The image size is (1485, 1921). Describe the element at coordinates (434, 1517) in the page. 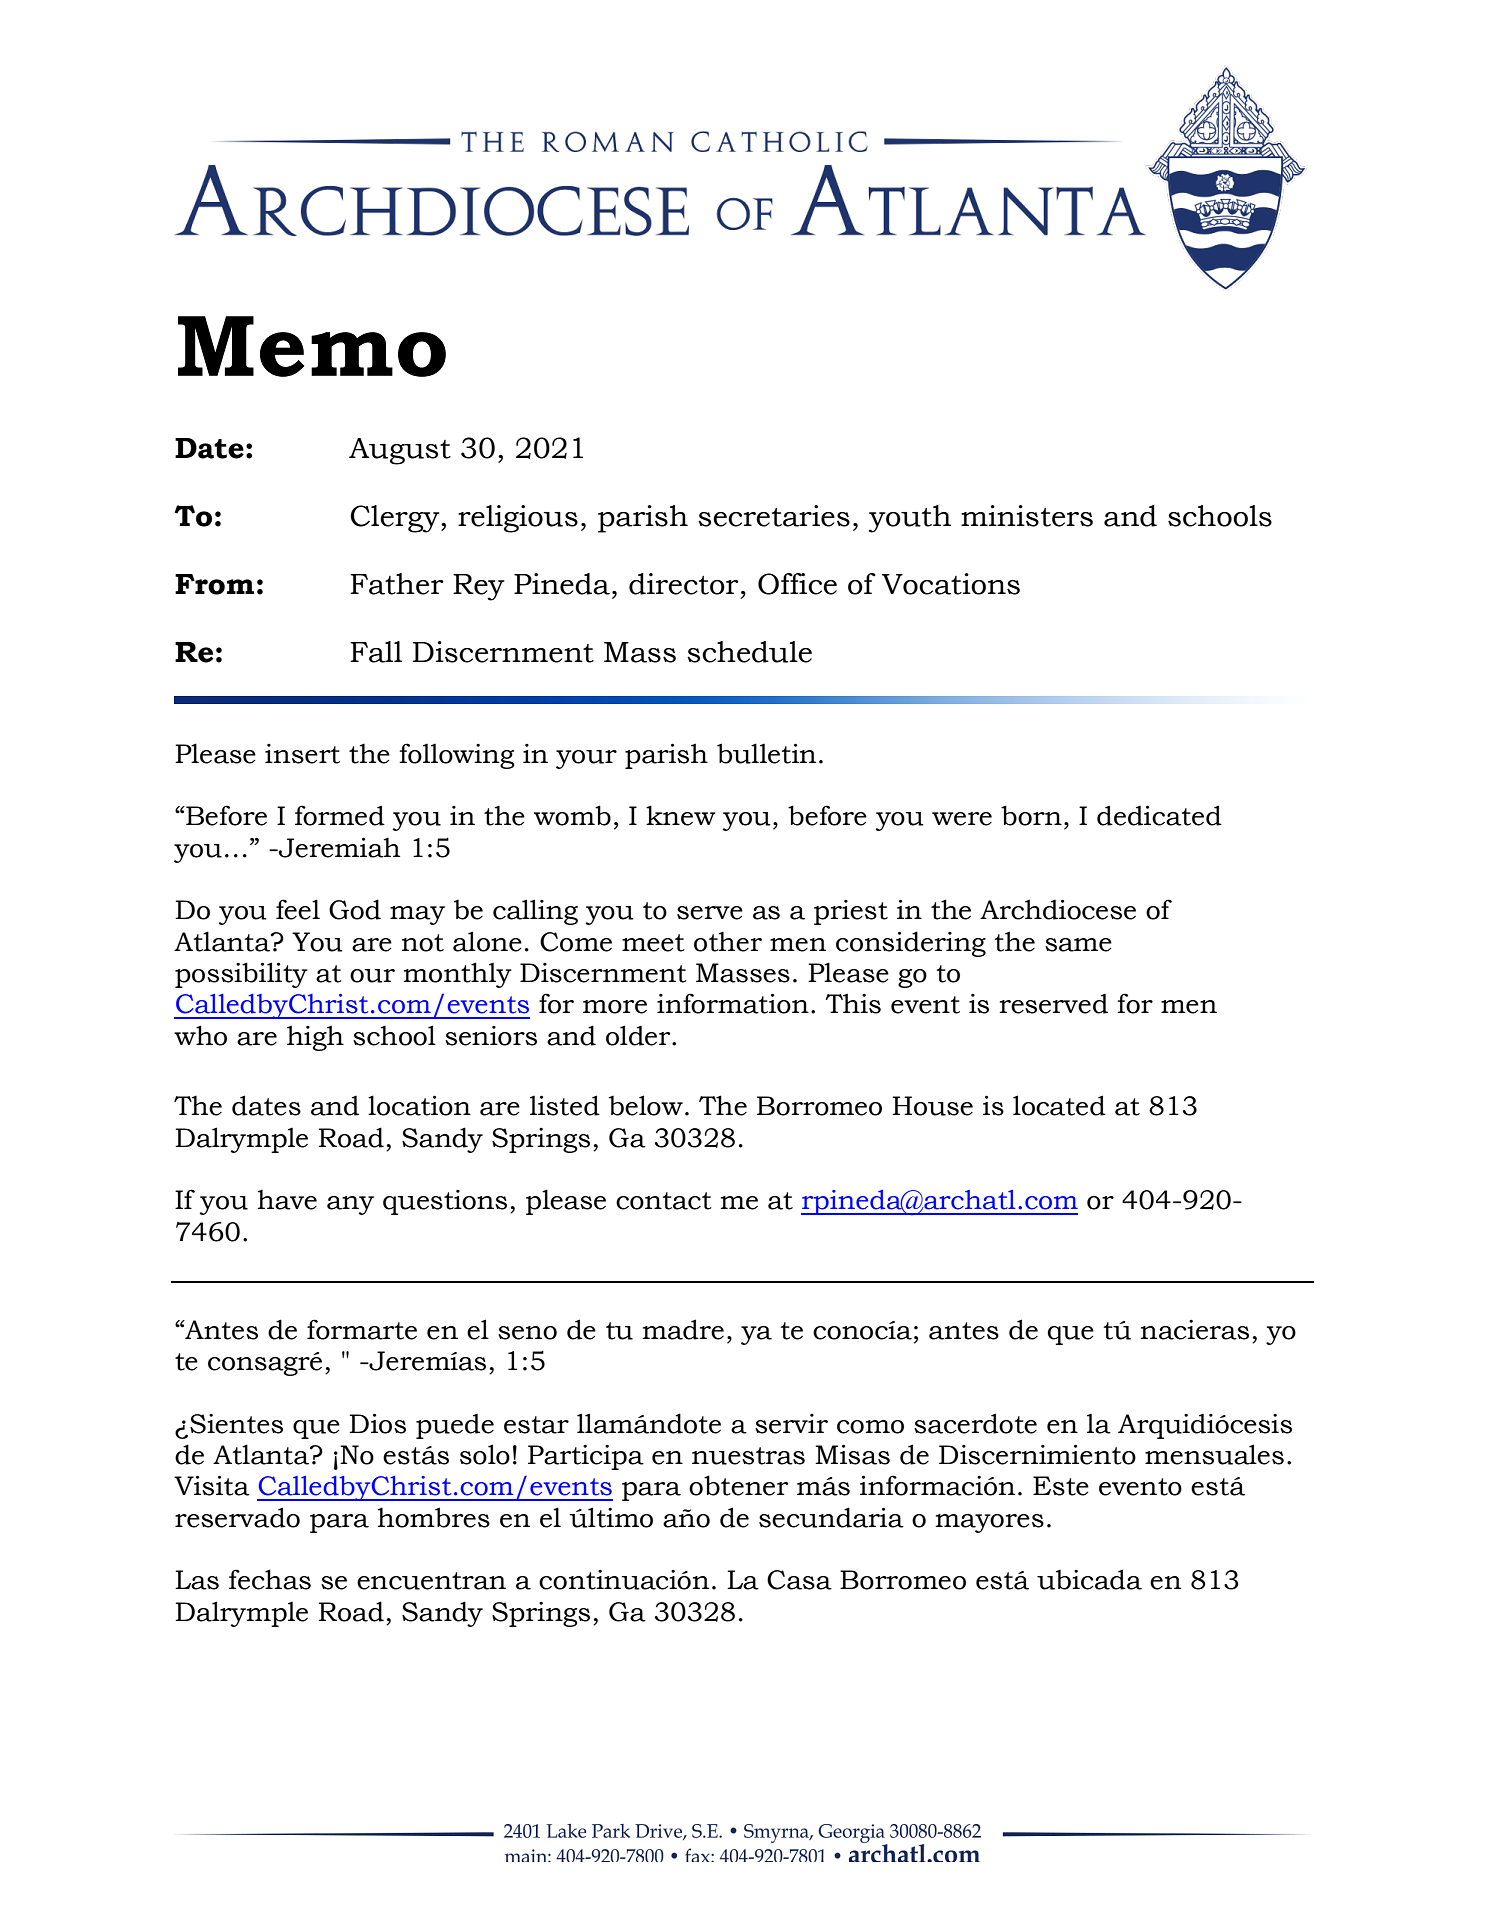

I see `hombres` at that location.
